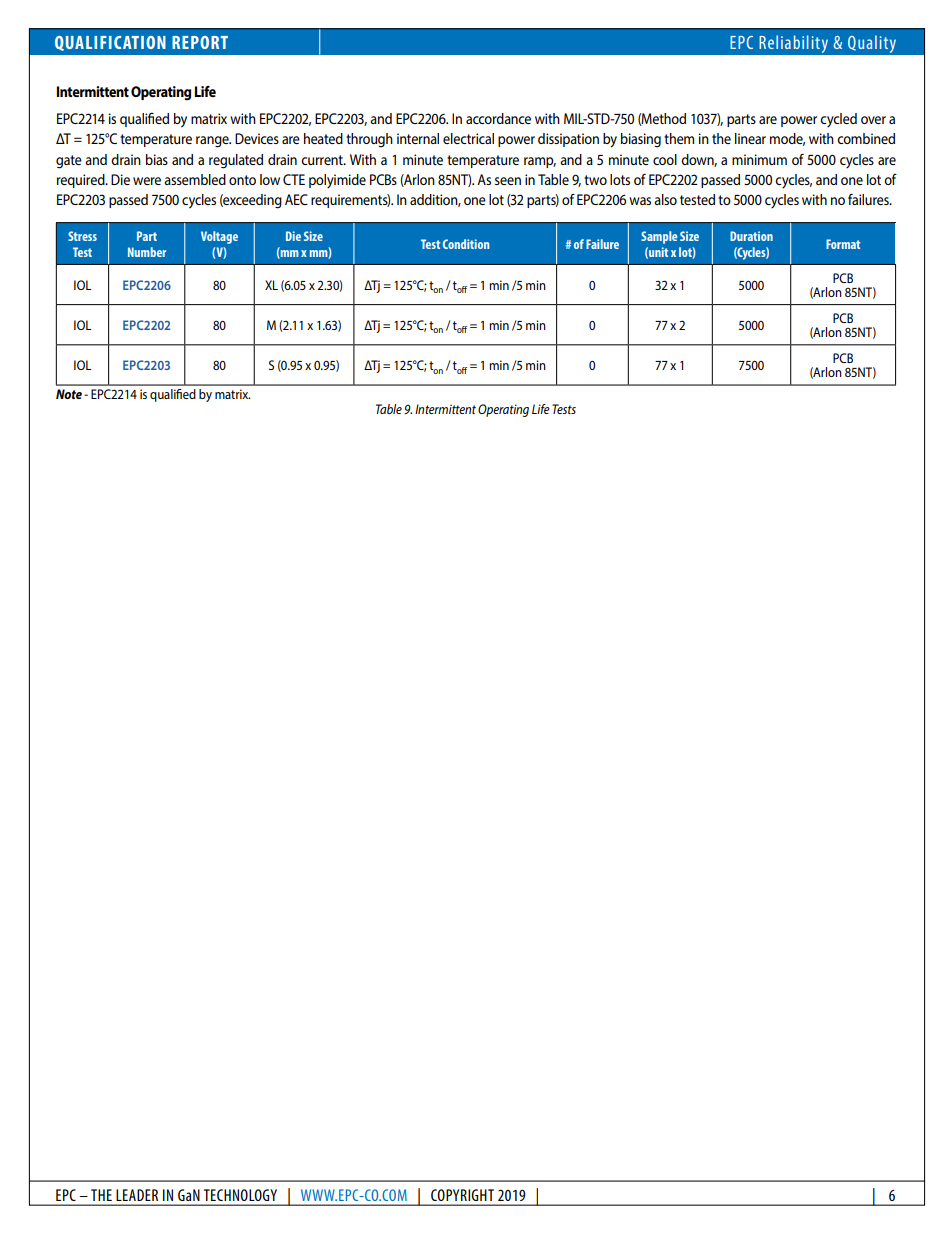 The image size is (952, 1233). Describe the element at coordinates (843, 244) in the screenshot. I see `Format` at that location.
